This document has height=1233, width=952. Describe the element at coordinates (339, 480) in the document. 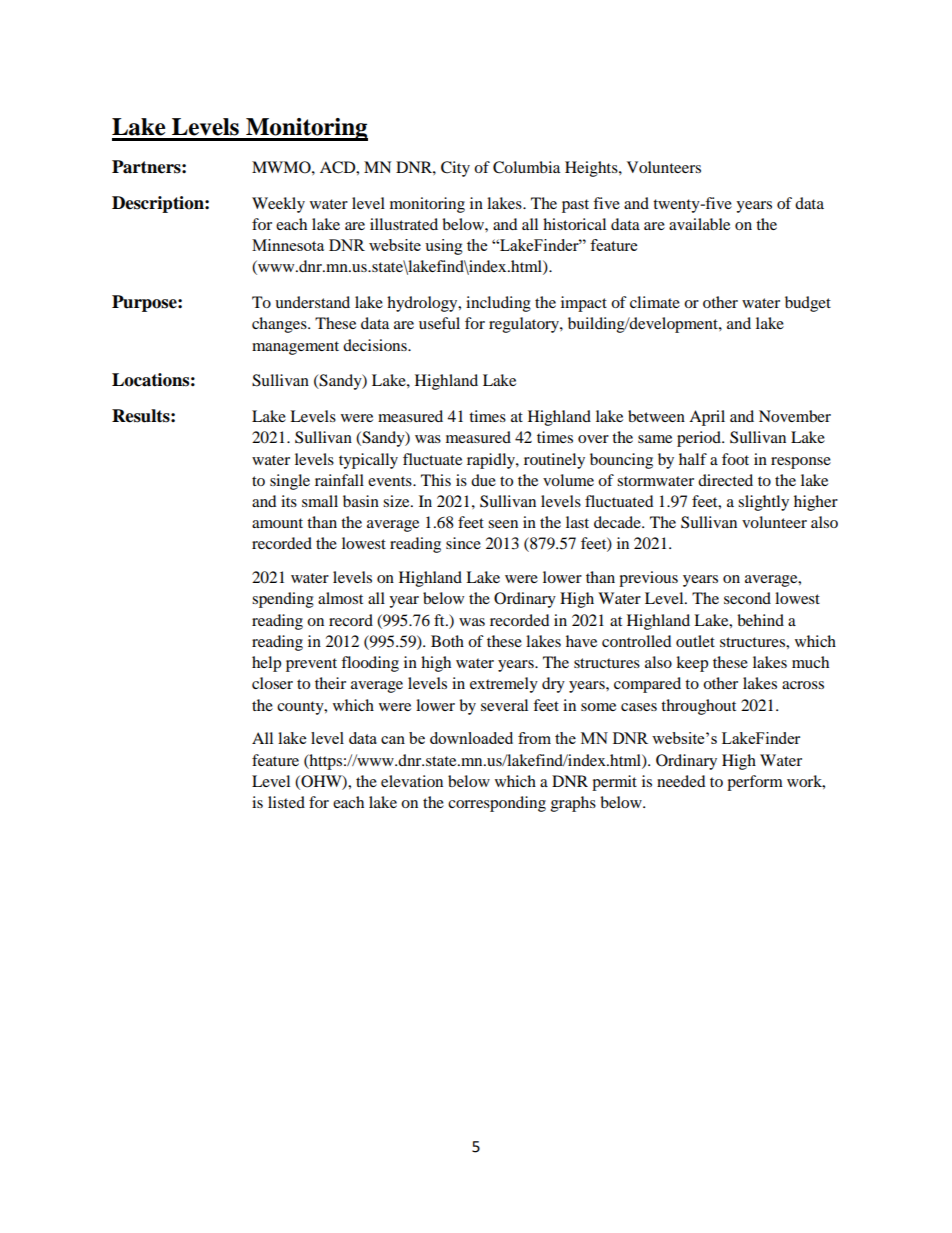

I see `rainfall` at that location.
